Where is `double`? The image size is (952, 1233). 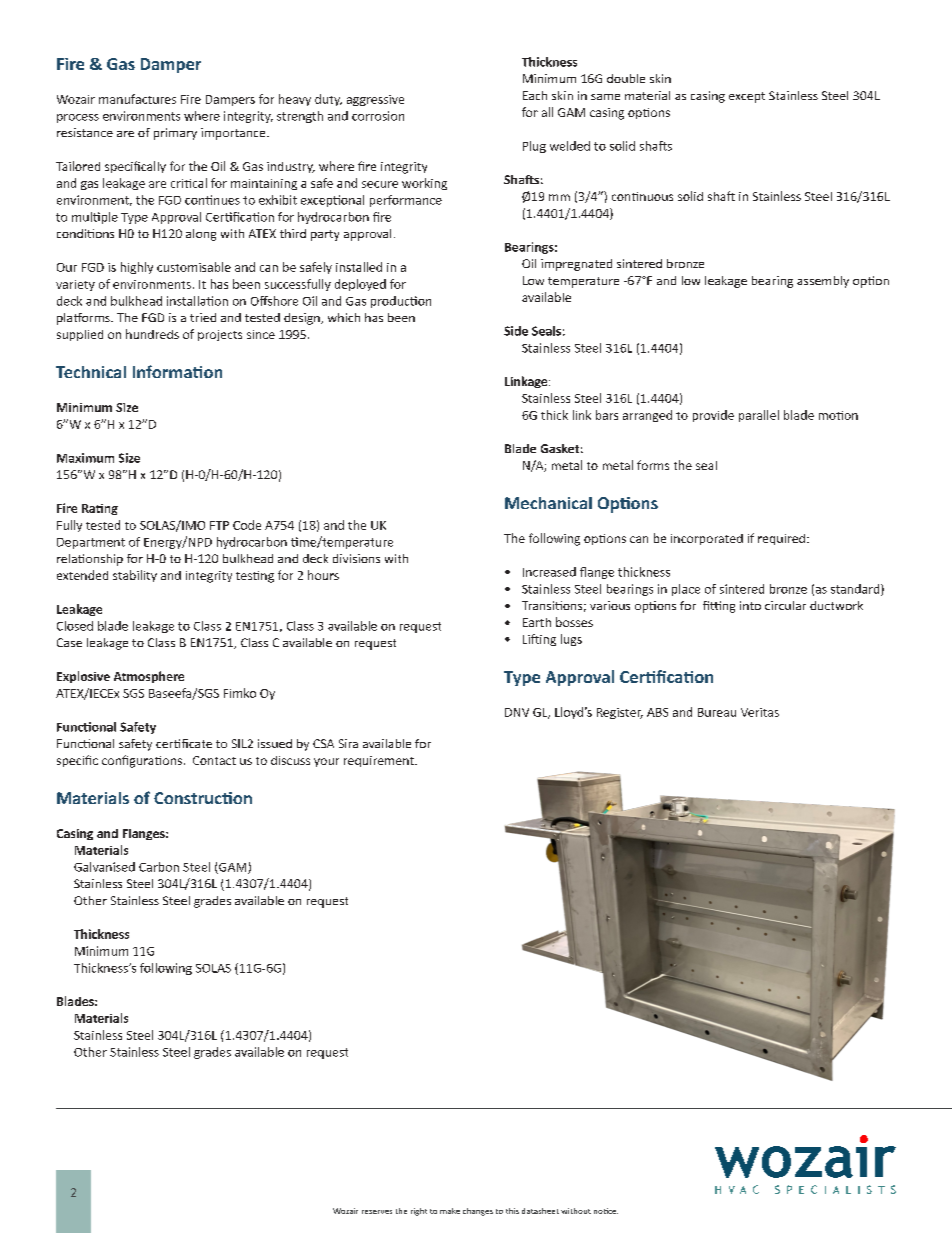
double is located at coordinates (626, 78).
